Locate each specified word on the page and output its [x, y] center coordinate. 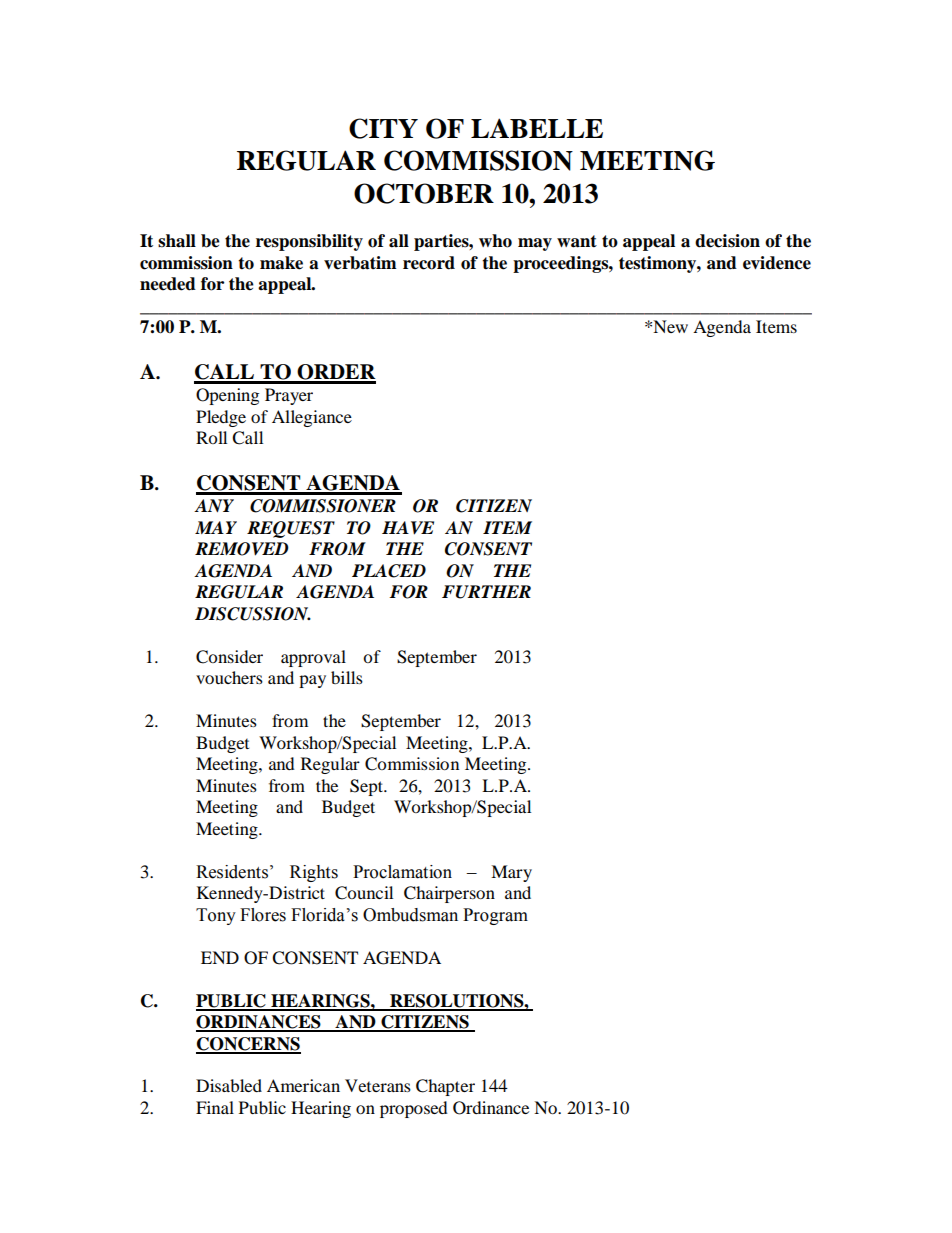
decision [727, 241]
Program [495, 916]
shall [177, 241]
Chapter [445, 1087]
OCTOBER [424, 193]
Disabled [229, 1085]
